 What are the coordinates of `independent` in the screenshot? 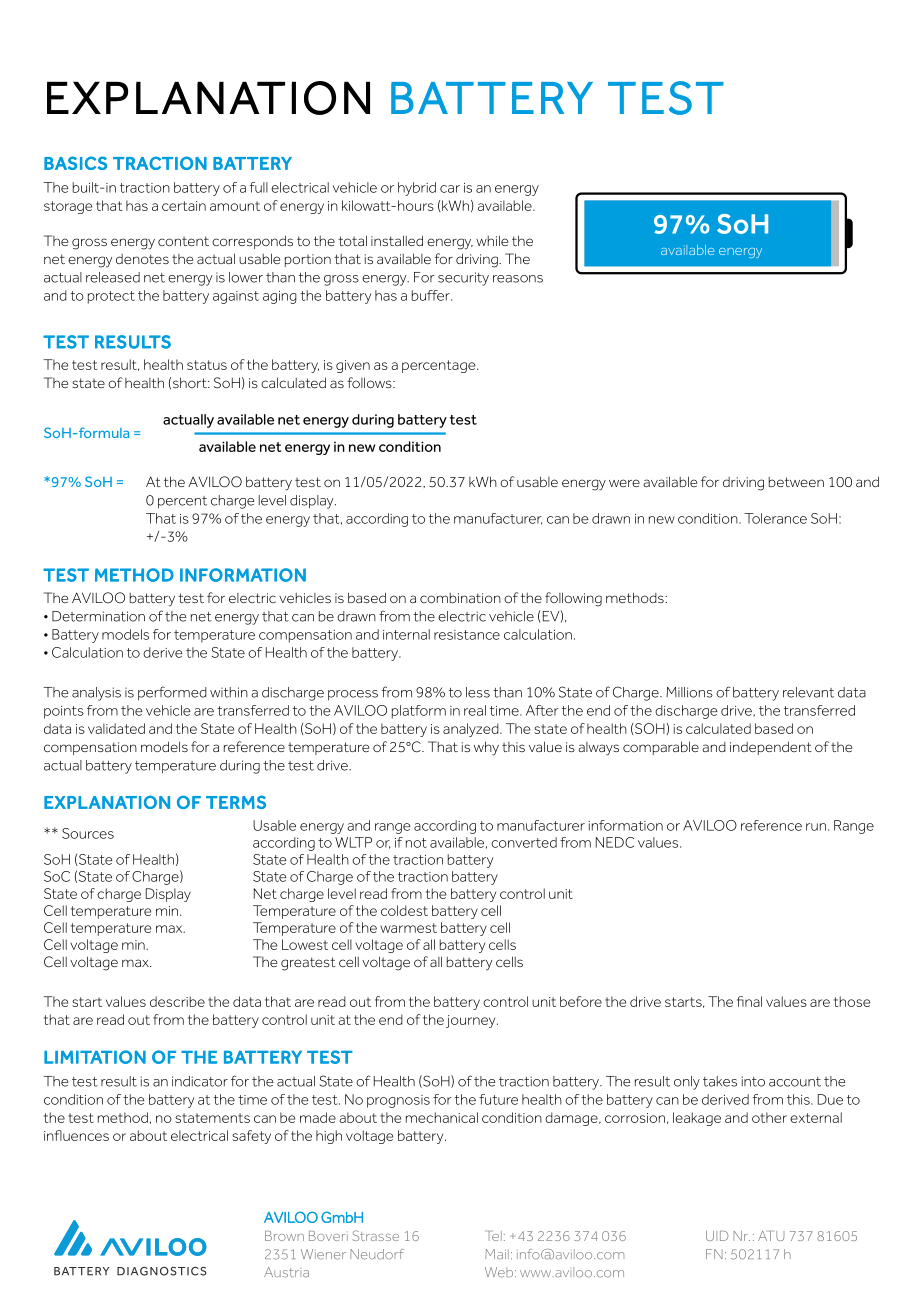 It's located at (771, 748).
